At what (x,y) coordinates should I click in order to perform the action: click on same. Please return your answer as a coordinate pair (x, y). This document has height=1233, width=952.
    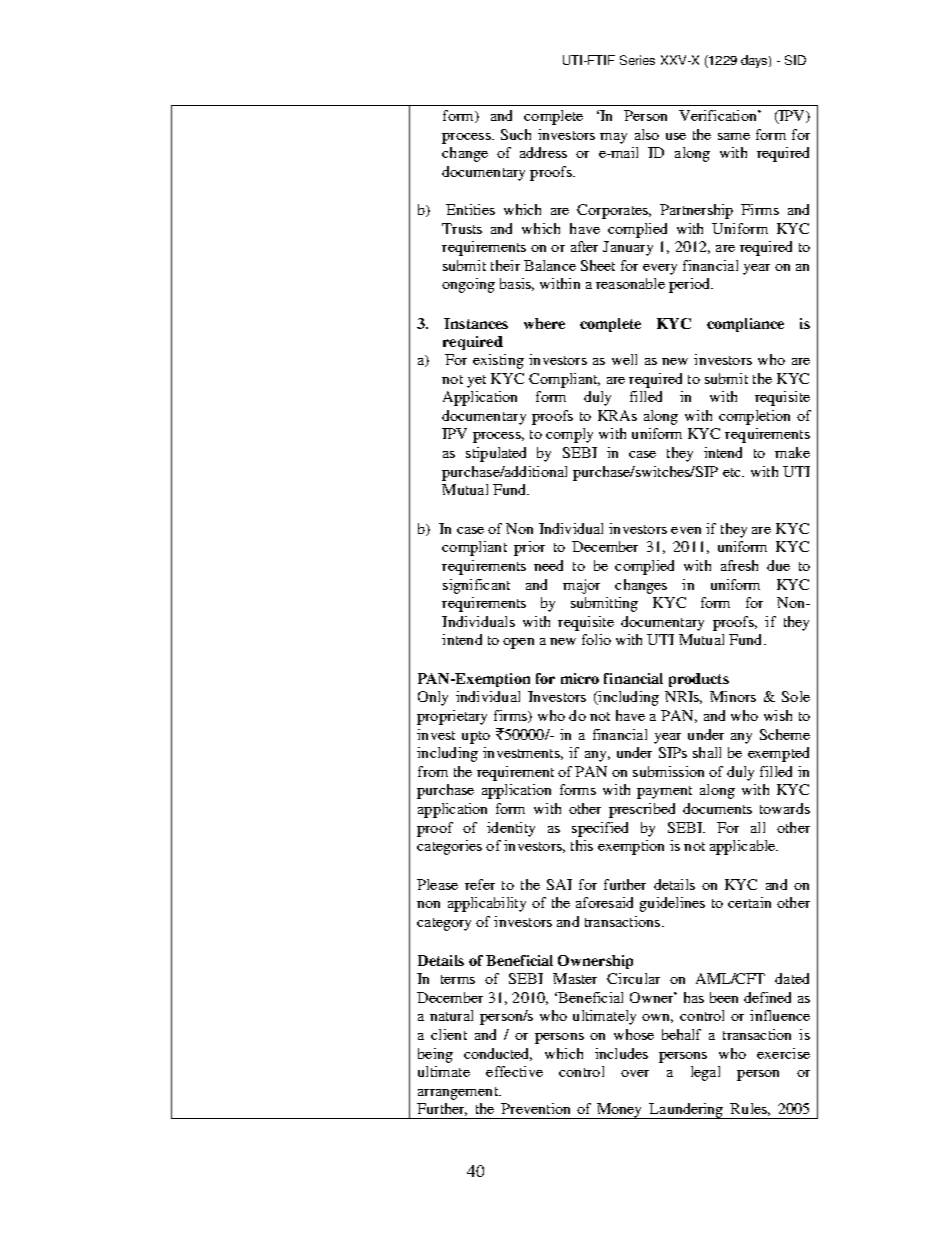
    Looking at the image, I should click on (734, 136).
